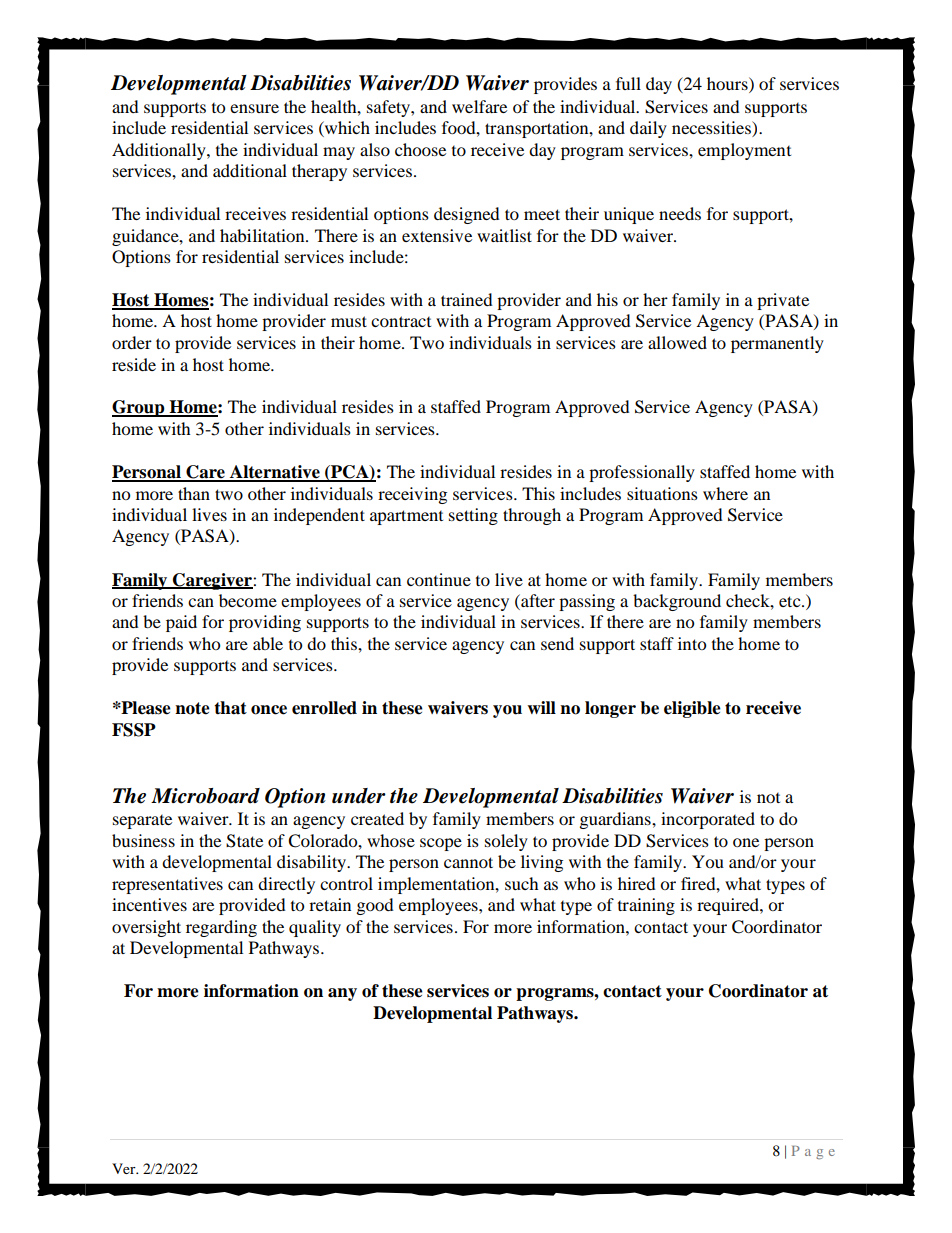  I want to click on training, so click(646, 906).
